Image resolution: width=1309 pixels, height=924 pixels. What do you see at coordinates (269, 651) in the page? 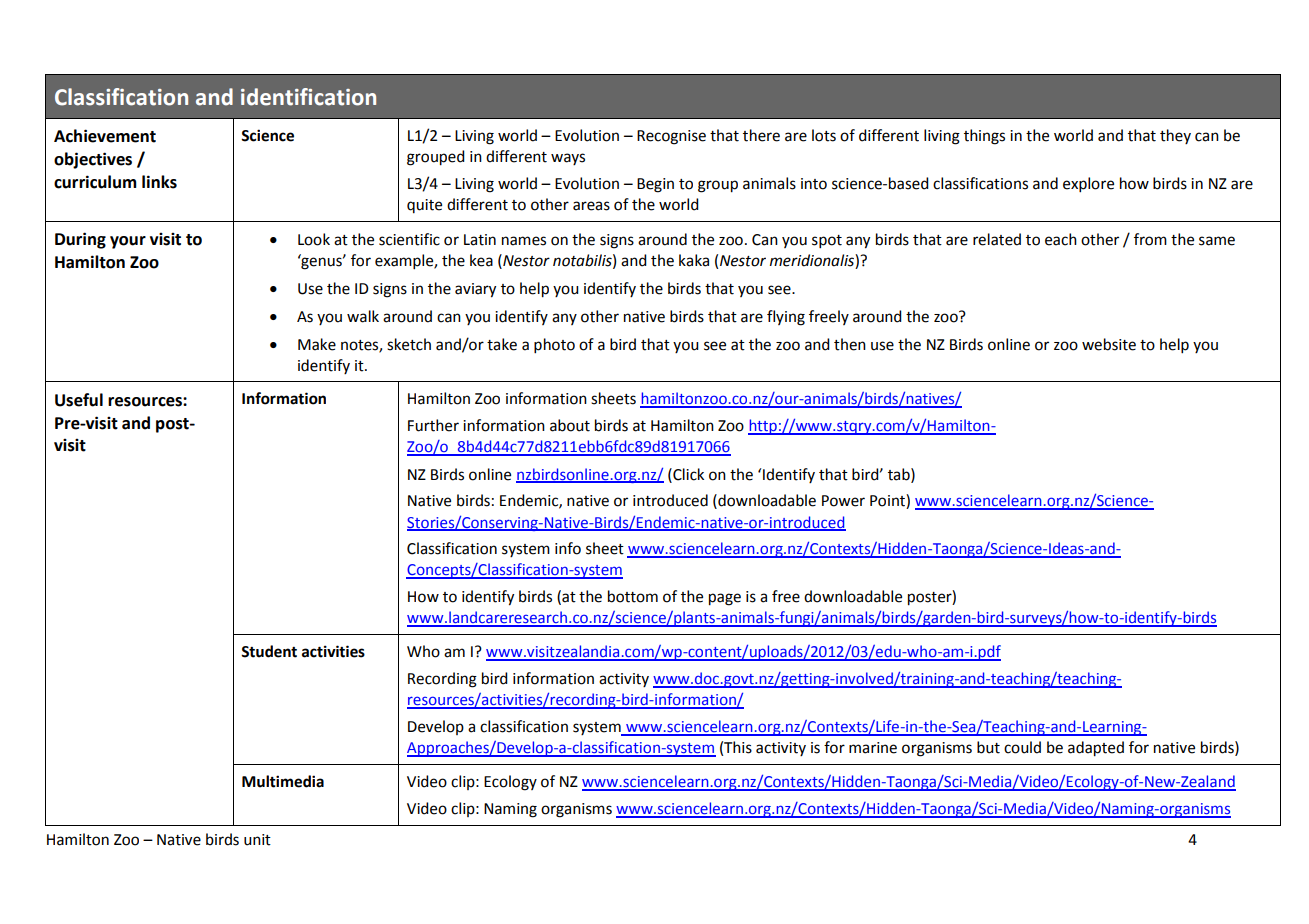
I see `Student` at bounding box center [269, 651].
